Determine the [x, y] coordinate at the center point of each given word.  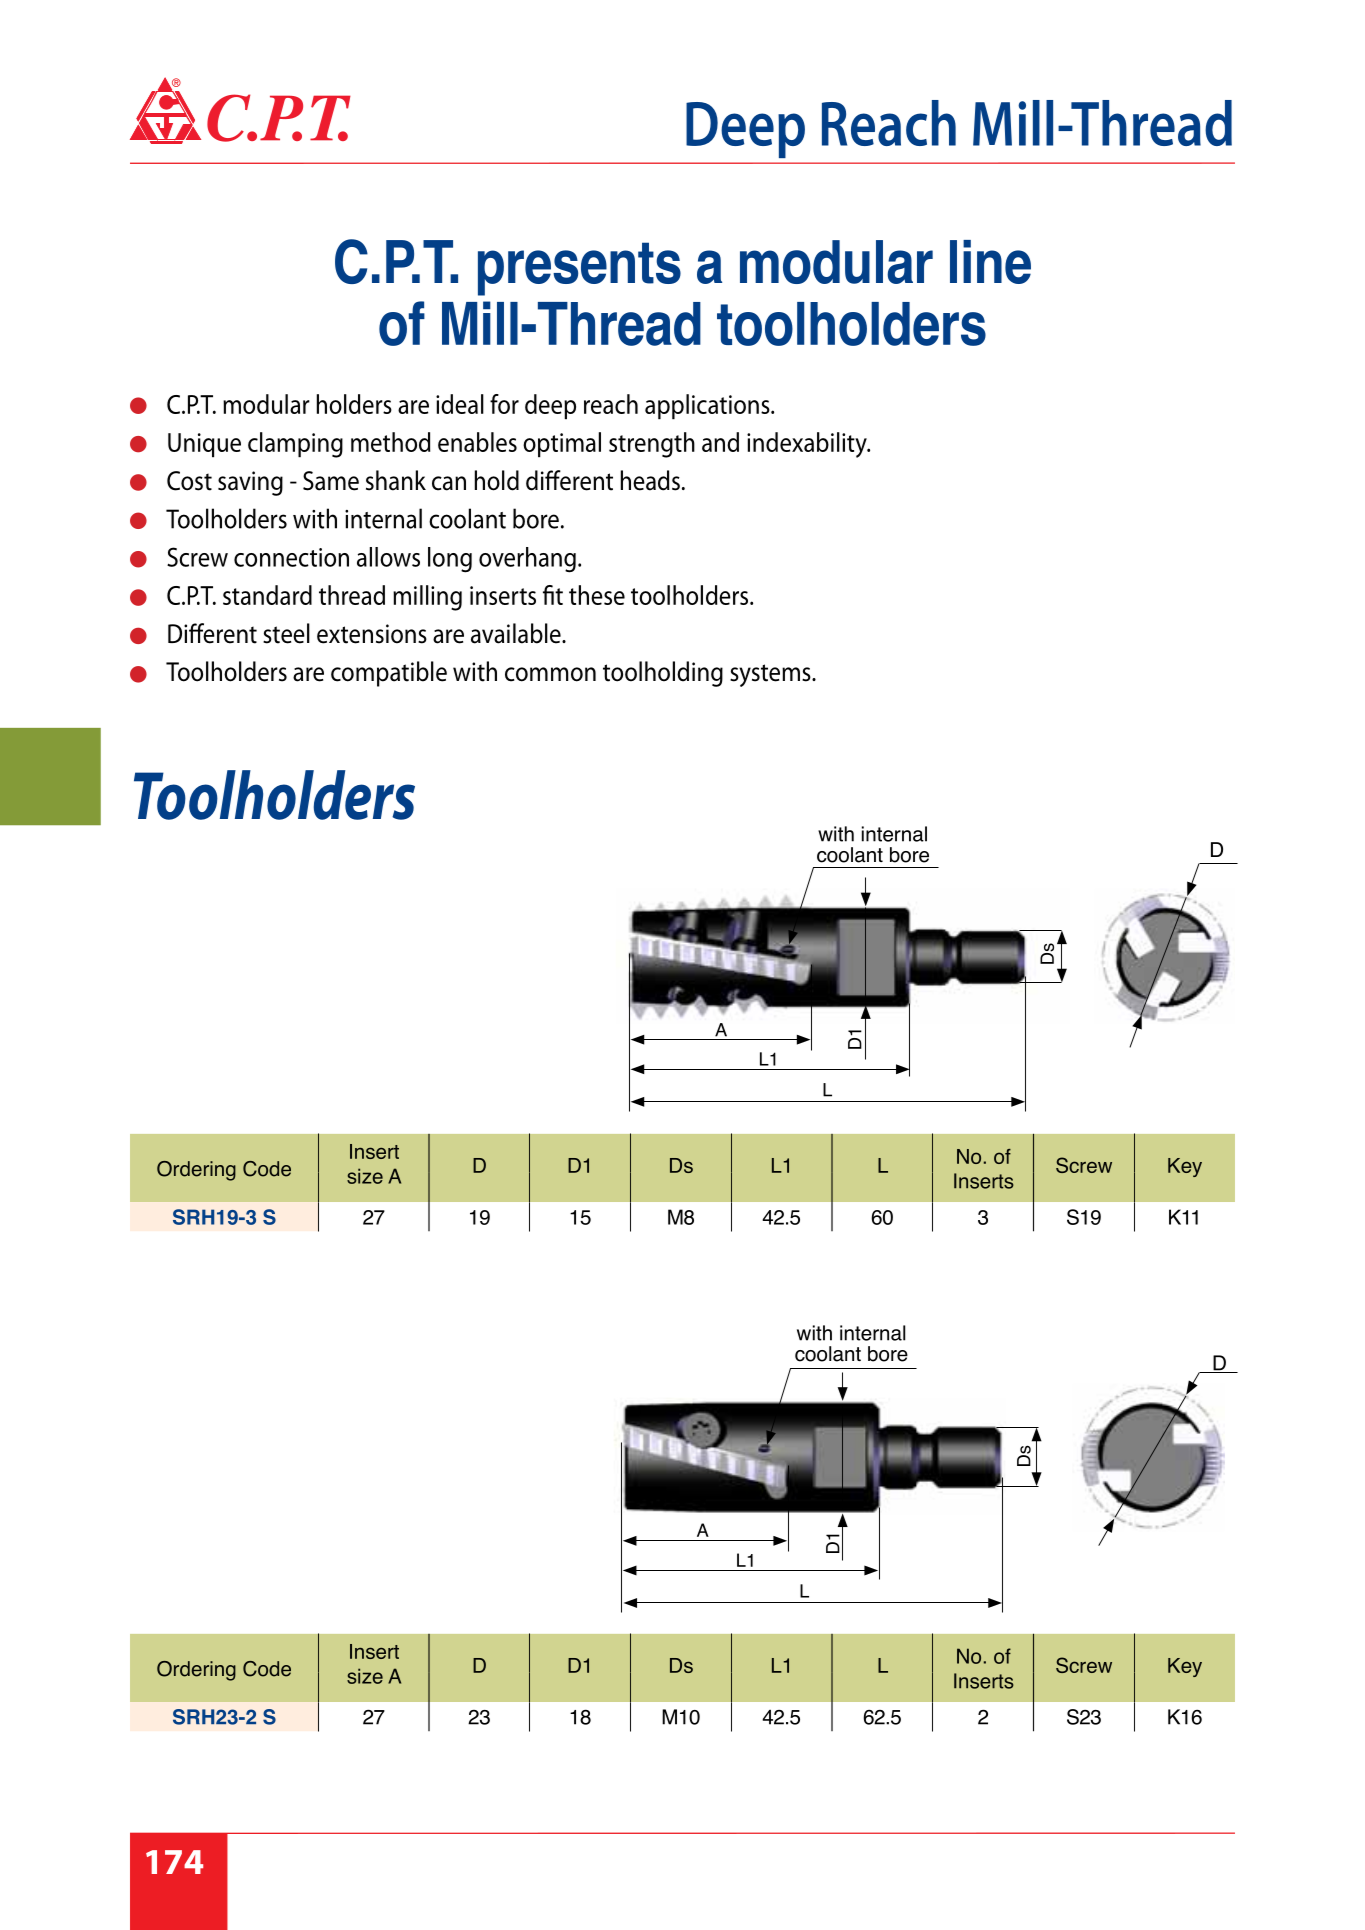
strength [652, 445]
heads [650, 480]
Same [331, 481]
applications [708, 407]
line [990, 262]
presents [579, 269]
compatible [389, 674]
